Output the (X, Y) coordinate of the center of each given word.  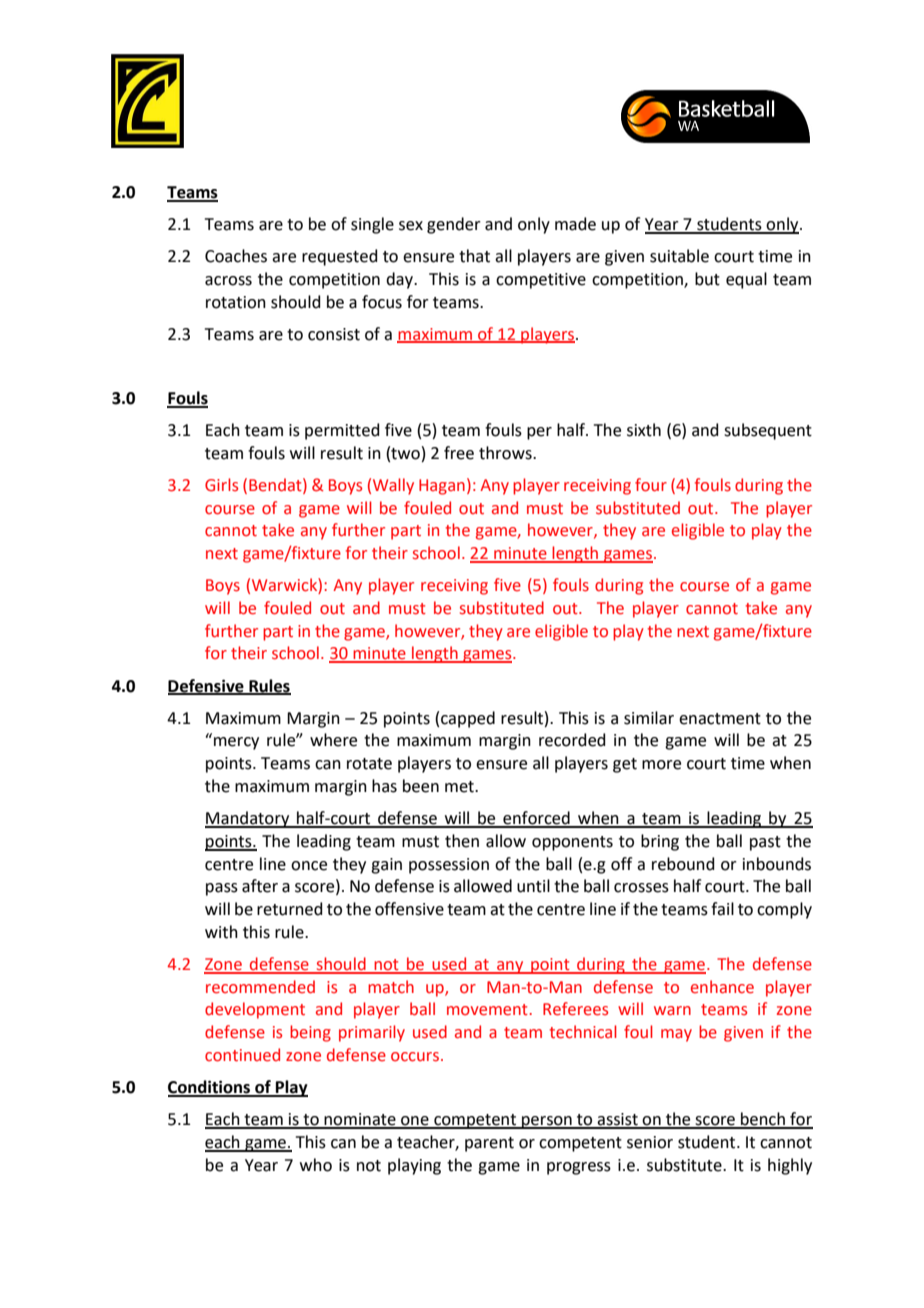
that (474, 256)
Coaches (236, 256)
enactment (720, 719)
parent (489, 1144)
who (316, 1165)
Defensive (207, 686)
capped (468, 719)
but (707, 279)
